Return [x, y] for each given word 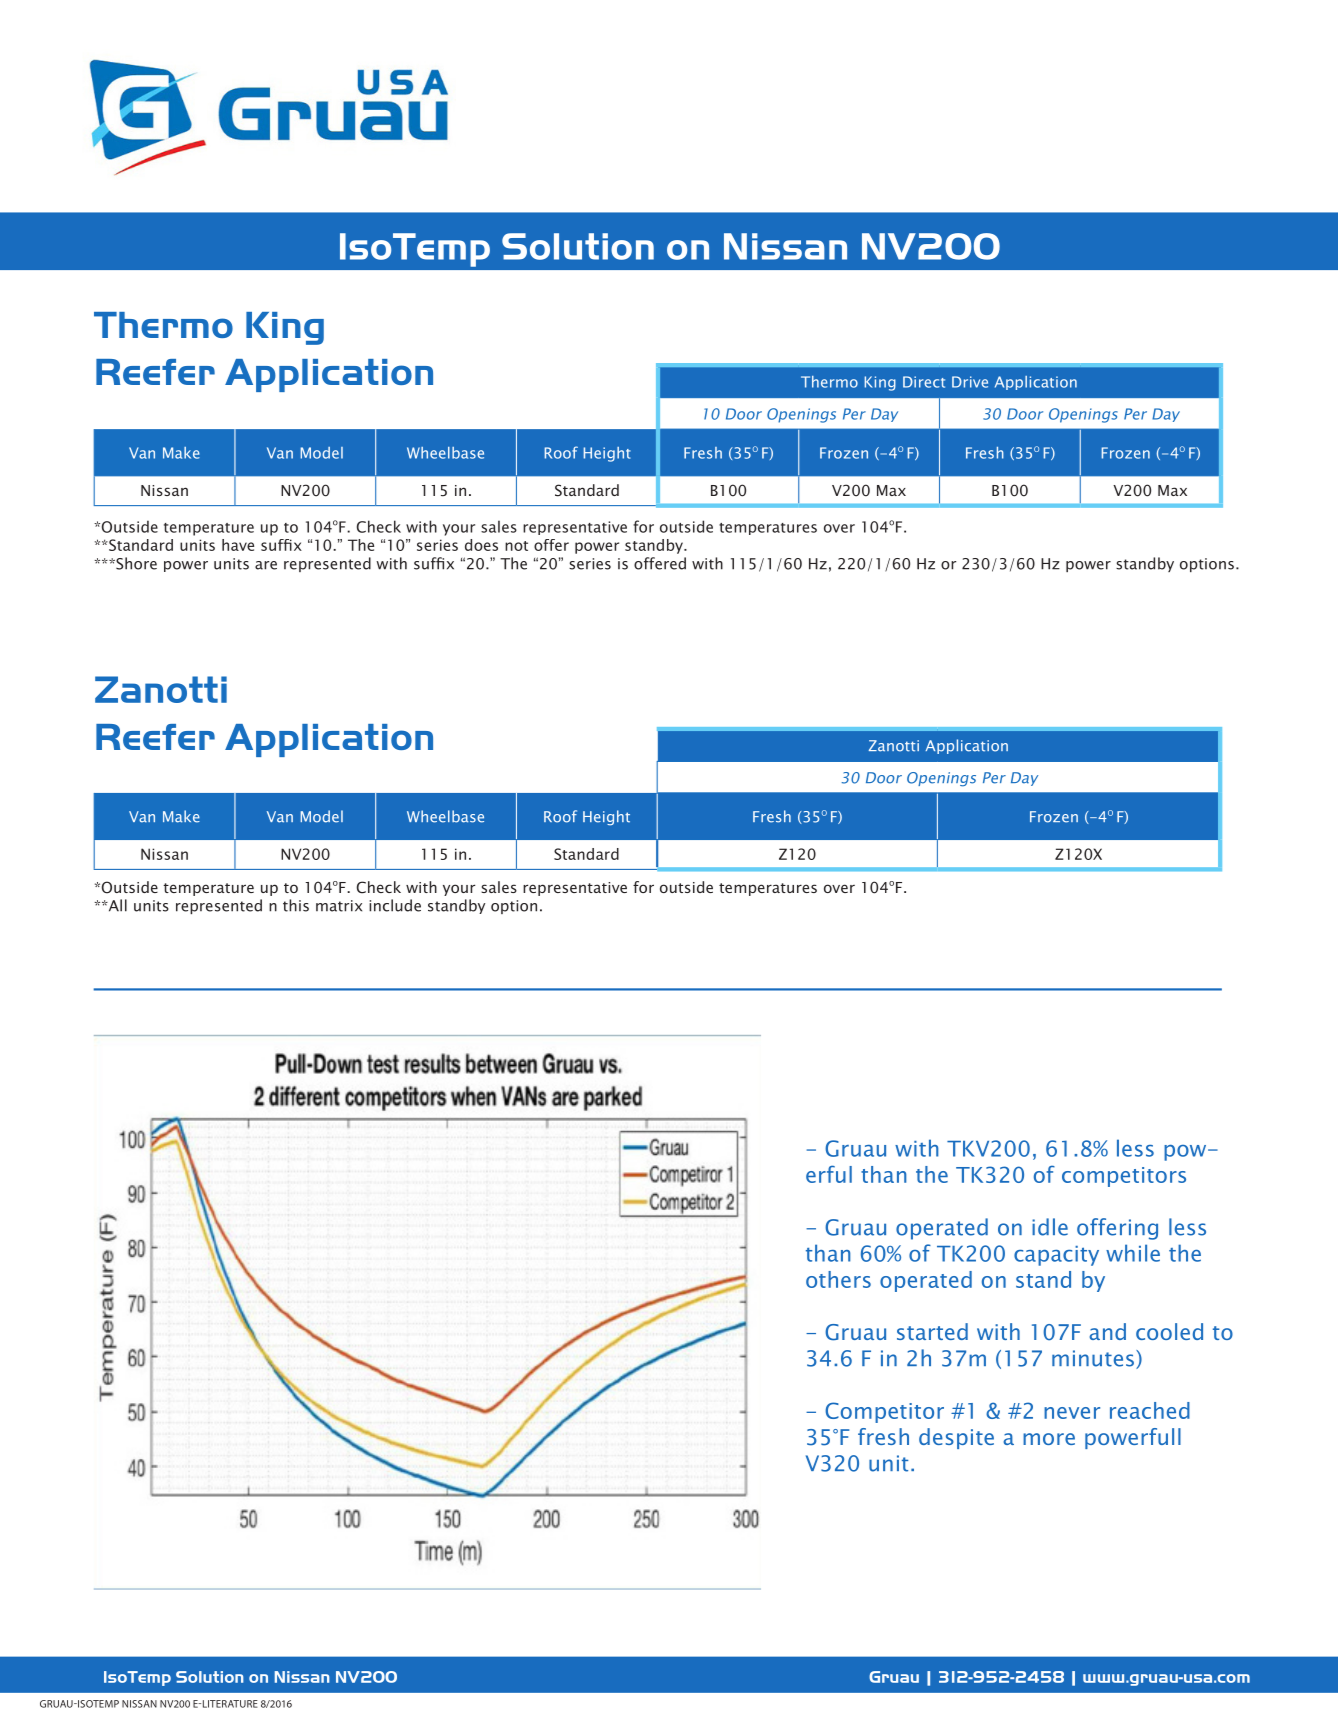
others [838, 1279]
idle [1050, 1227]
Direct [924, 382]
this [296, 905]
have [238, 545]
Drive [970, 382]
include [395, 905]
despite [956, 1438]
